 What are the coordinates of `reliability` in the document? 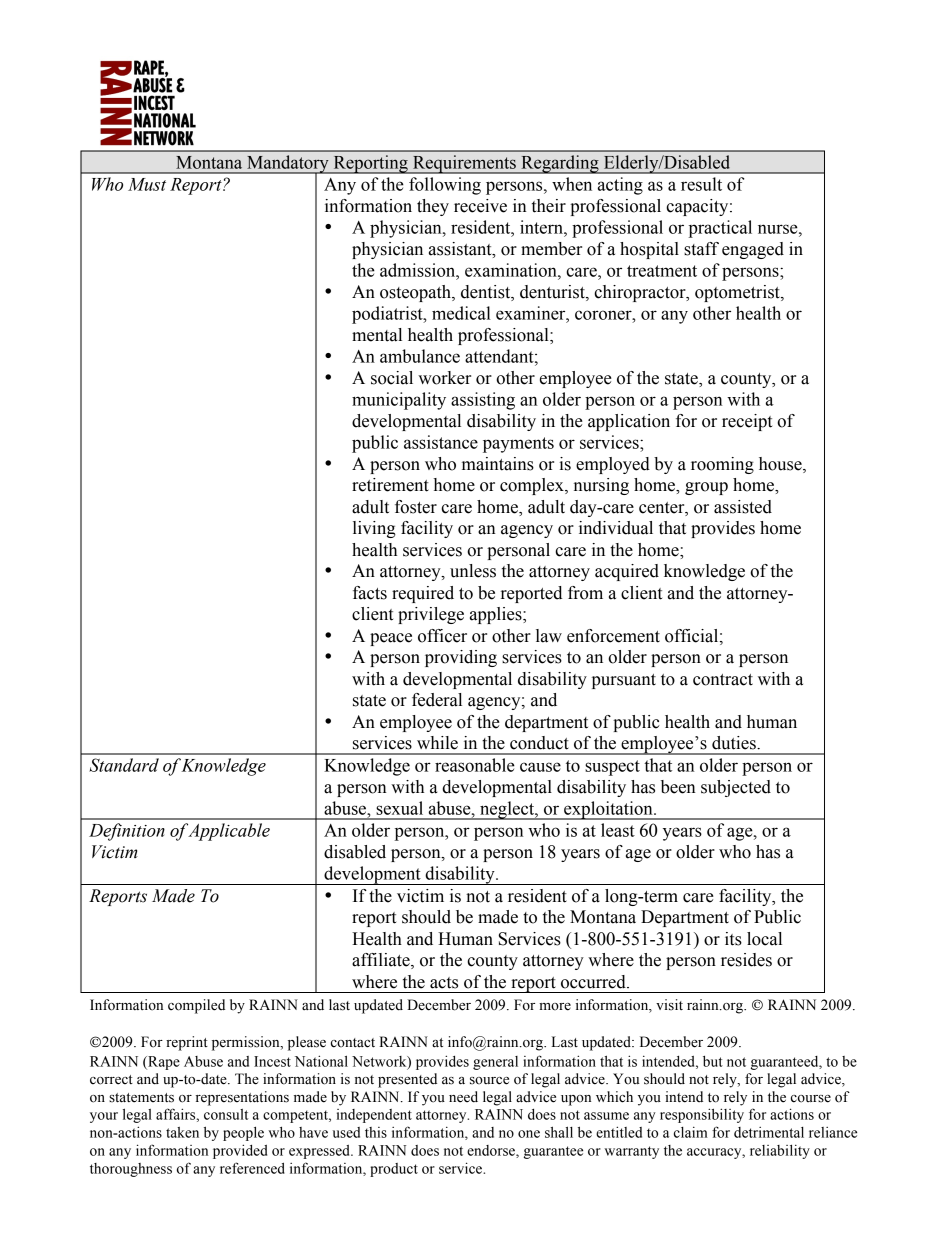 It's located at (780, 1151).
